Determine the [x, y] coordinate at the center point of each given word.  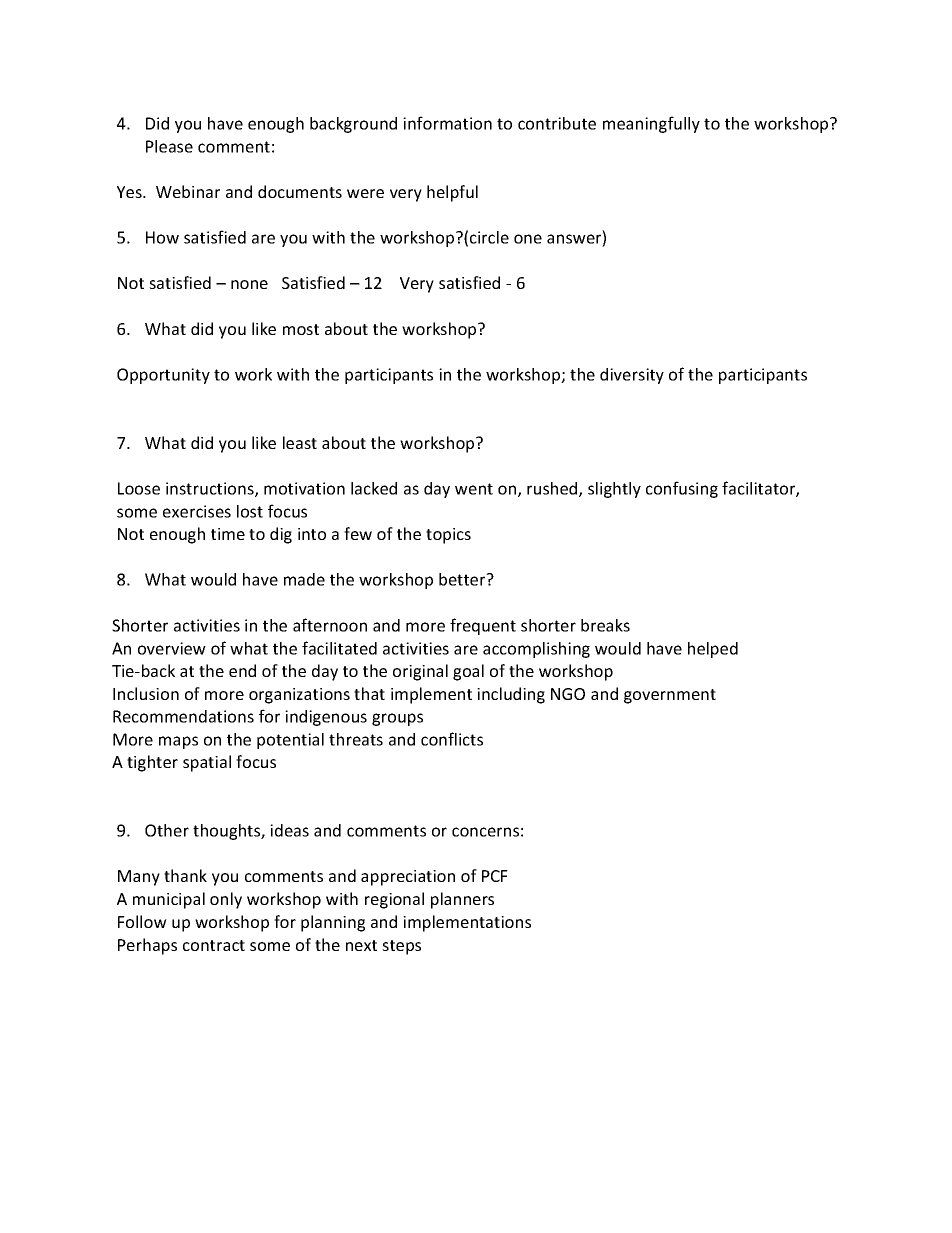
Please [169, 146]
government [670, 696]
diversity [632, 376]
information [447, 123]
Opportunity [163, 376]
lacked [374, 488]
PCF [495, 876]
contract [214, 945]
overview [172, 648]
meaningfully [651, 124]
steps [401, 947]
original [420, 672]
